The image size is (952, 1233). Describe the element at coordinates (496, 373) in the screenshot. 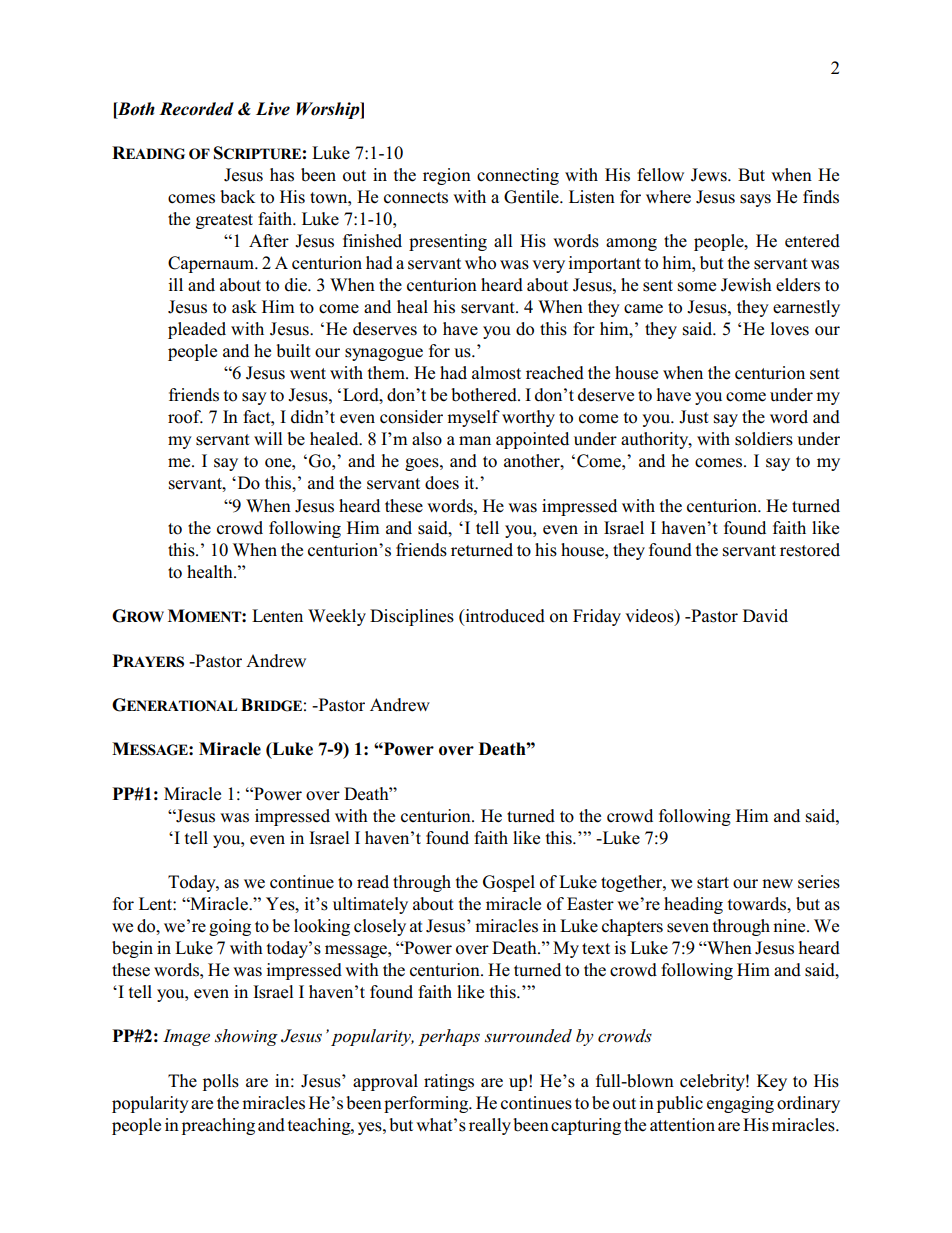

I see `almost` at that location.
